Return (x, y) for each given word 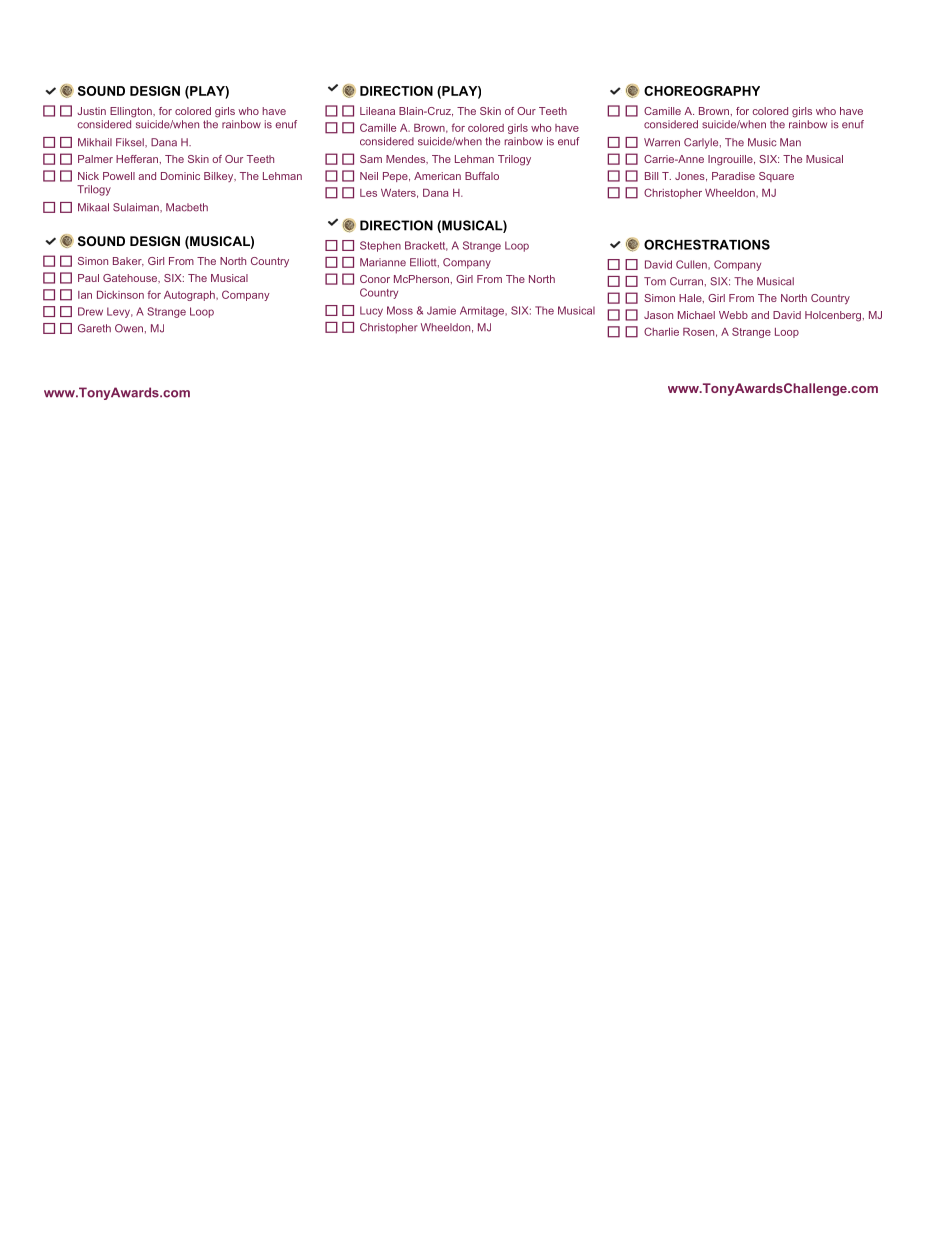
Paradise (733, 176)
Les (368, 193)
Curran (686, 281)
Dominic (180, 176)
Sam (371, 159)
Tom (655, 281)
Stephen (380, 246)
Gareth (94, 328)
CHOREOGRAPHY (702, 91)
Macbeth (187, 207)
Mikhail (95, 142)
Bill (651, 176)
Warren (662, 142)
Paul (88, 278)
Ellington (132, 112)
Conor (375, 279)
